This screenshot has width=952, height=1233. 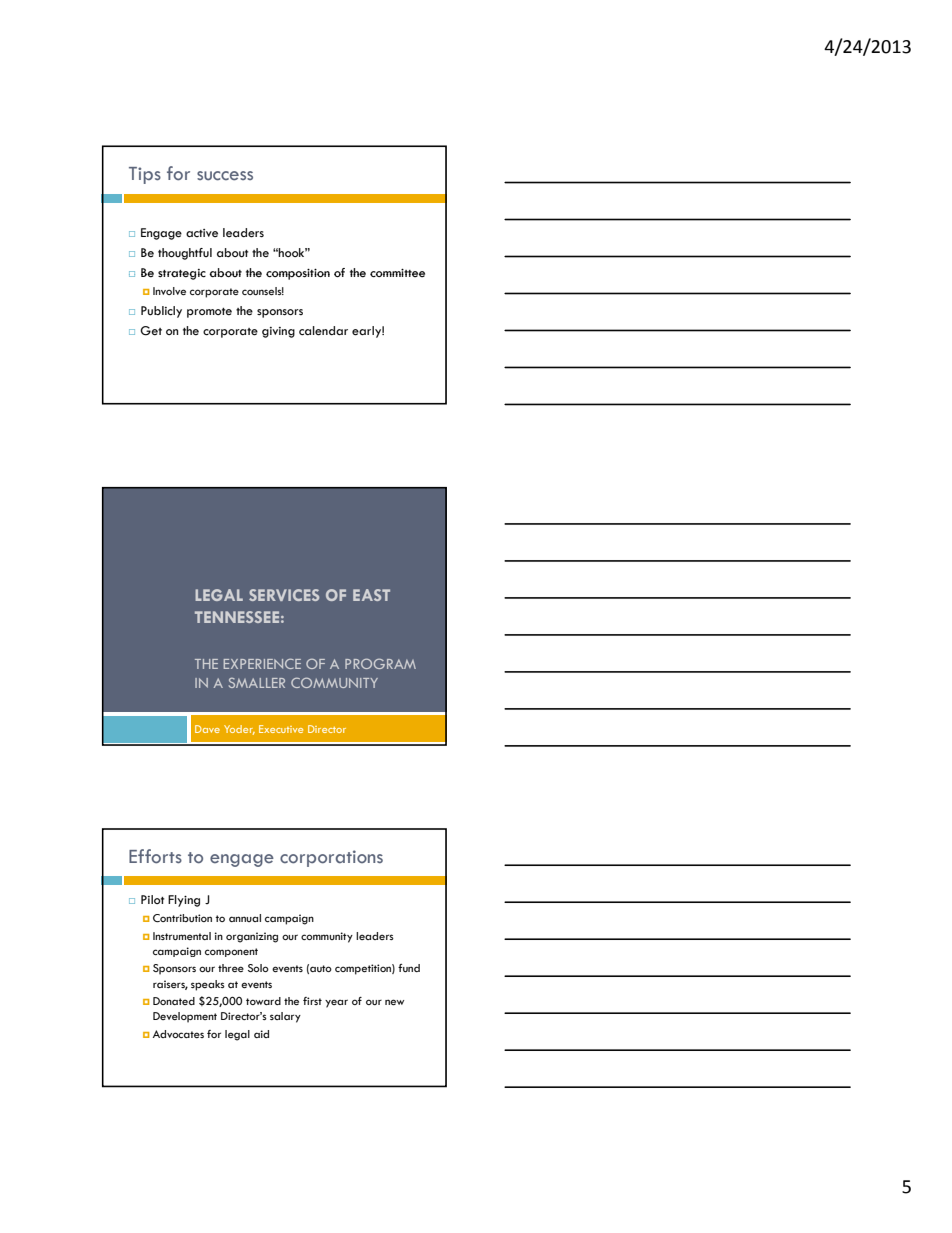 What do you see at coordinates (245, 918) in the screenshot?
I see `annual` at bounding box center [245, 918].
